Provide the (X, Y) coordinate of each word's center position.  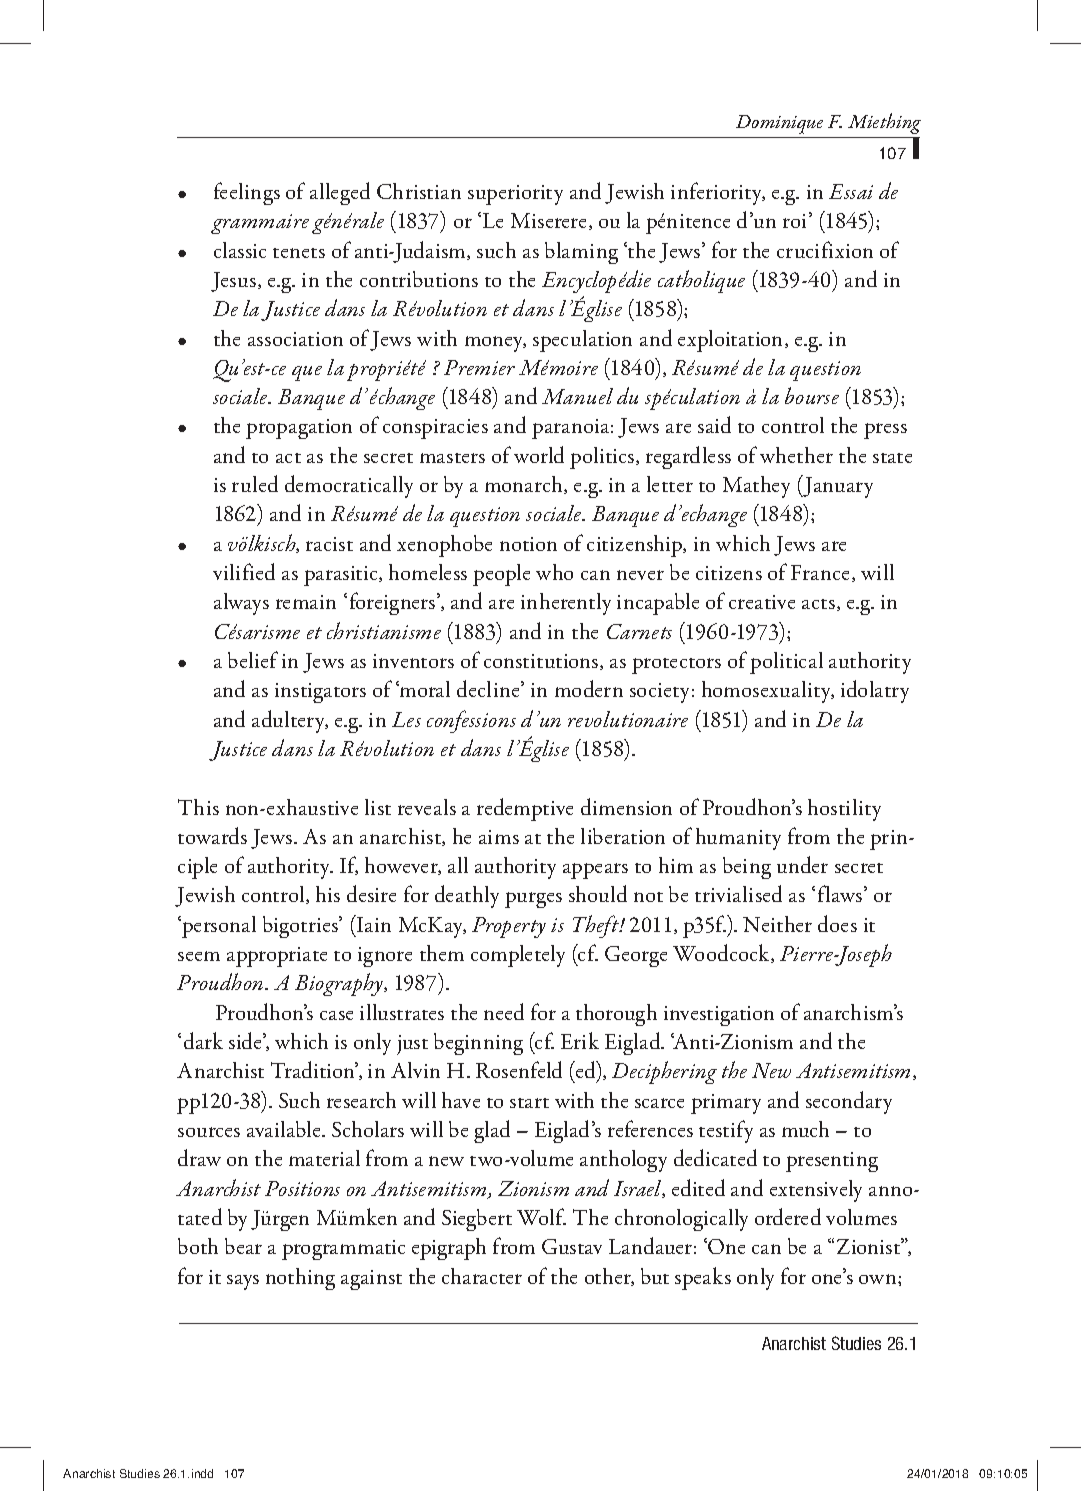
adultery (290, 721)
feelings (247, 193)
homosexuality (768, 692)
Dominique (779, 124)
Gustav (572, 1246)
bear (243, 1246)
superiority (515, 195)
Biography (340, 984)
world (539, 454)
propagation (299, 429)
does (837, 923)
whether (796, 455)
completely (518, 956)
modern (589, 688)
